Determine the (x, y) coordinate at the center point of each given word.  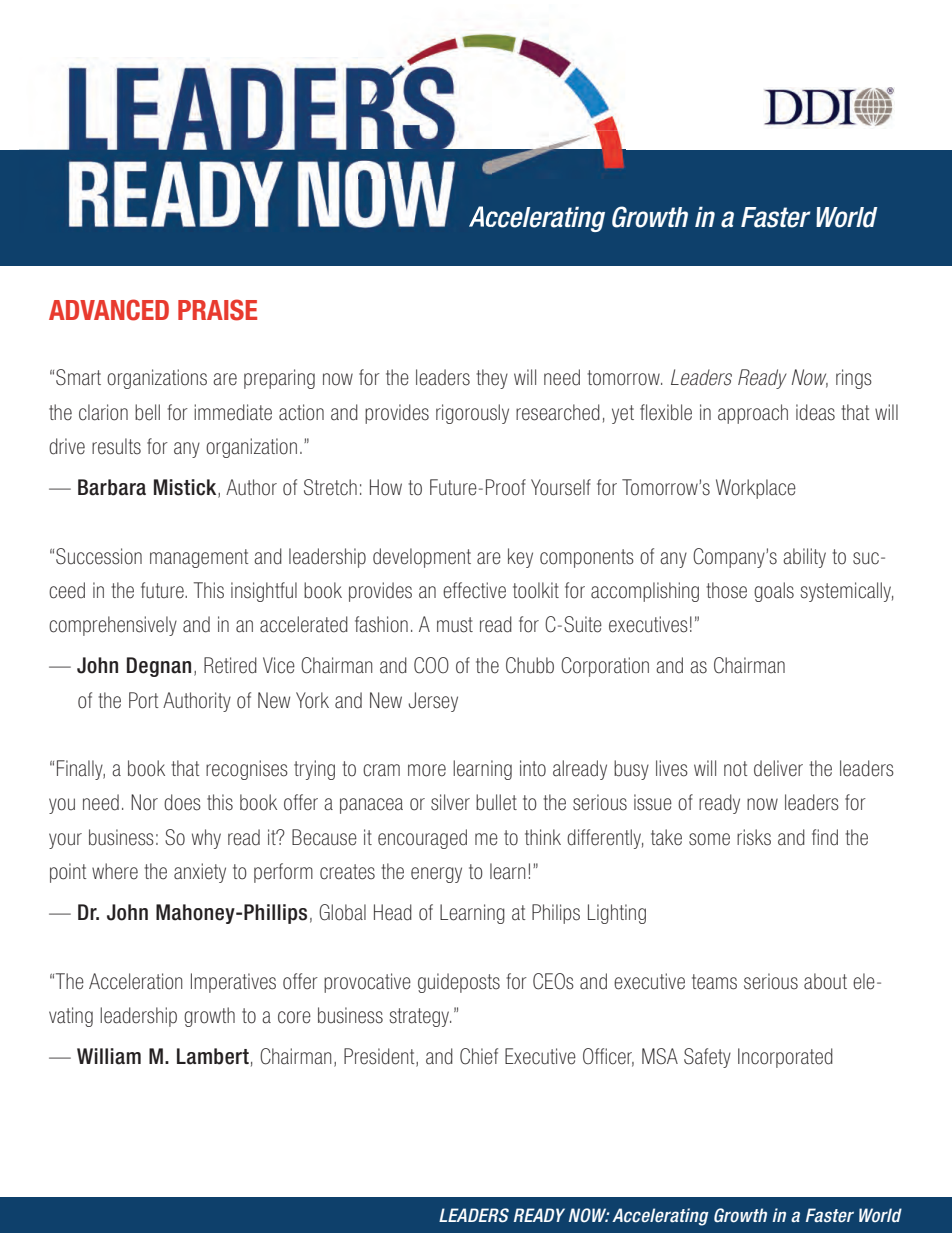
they (492, 379)
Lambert (213, 1056)
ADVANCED (109, 310)
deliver (778, 768)
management (199, 558)
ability (804, 558)
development (422, 558)
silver (450, 802)
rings (854, 379)
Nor (144, 802)
